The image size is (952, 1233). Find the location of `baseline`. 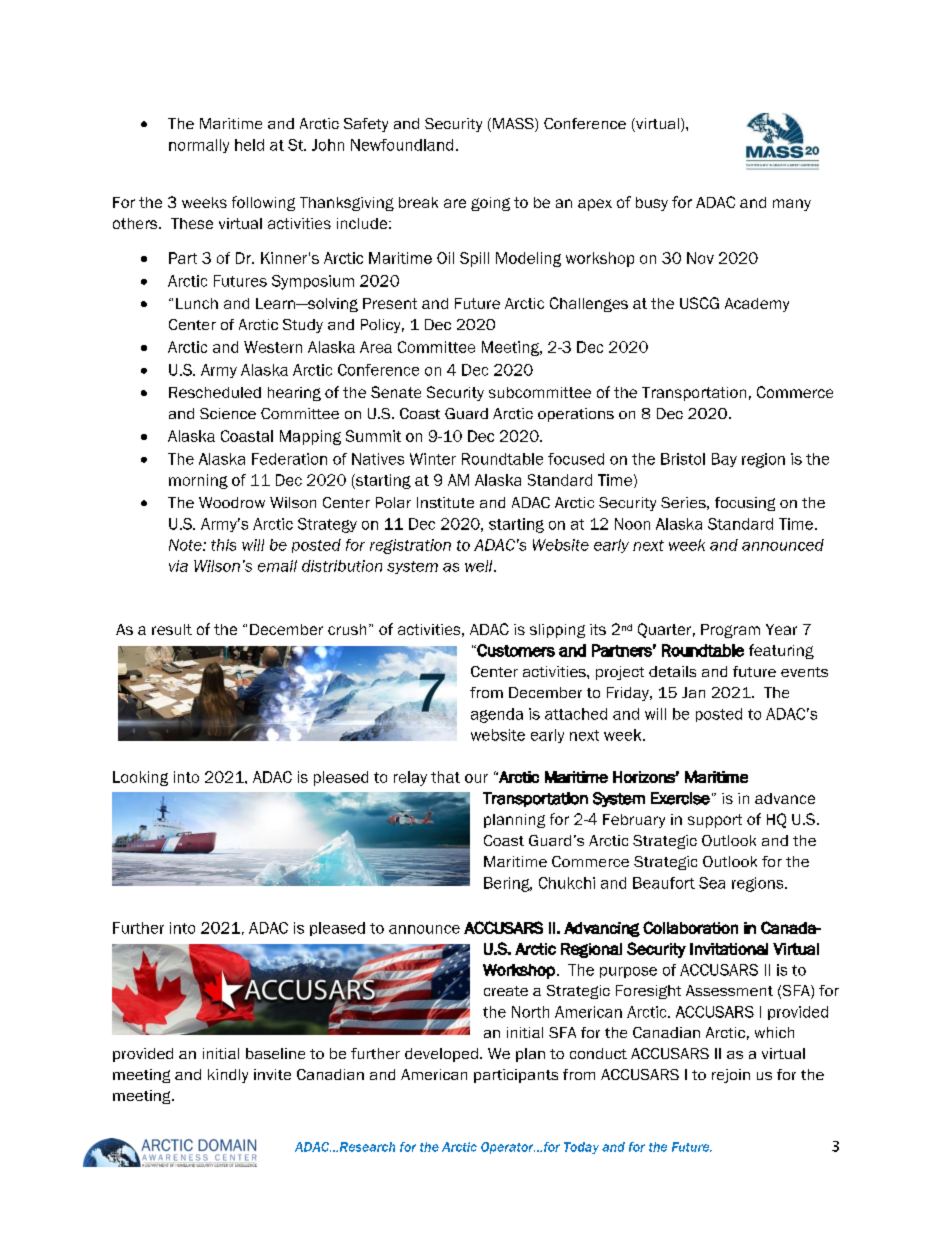

baseline is located at coordinates (275, 1053).
